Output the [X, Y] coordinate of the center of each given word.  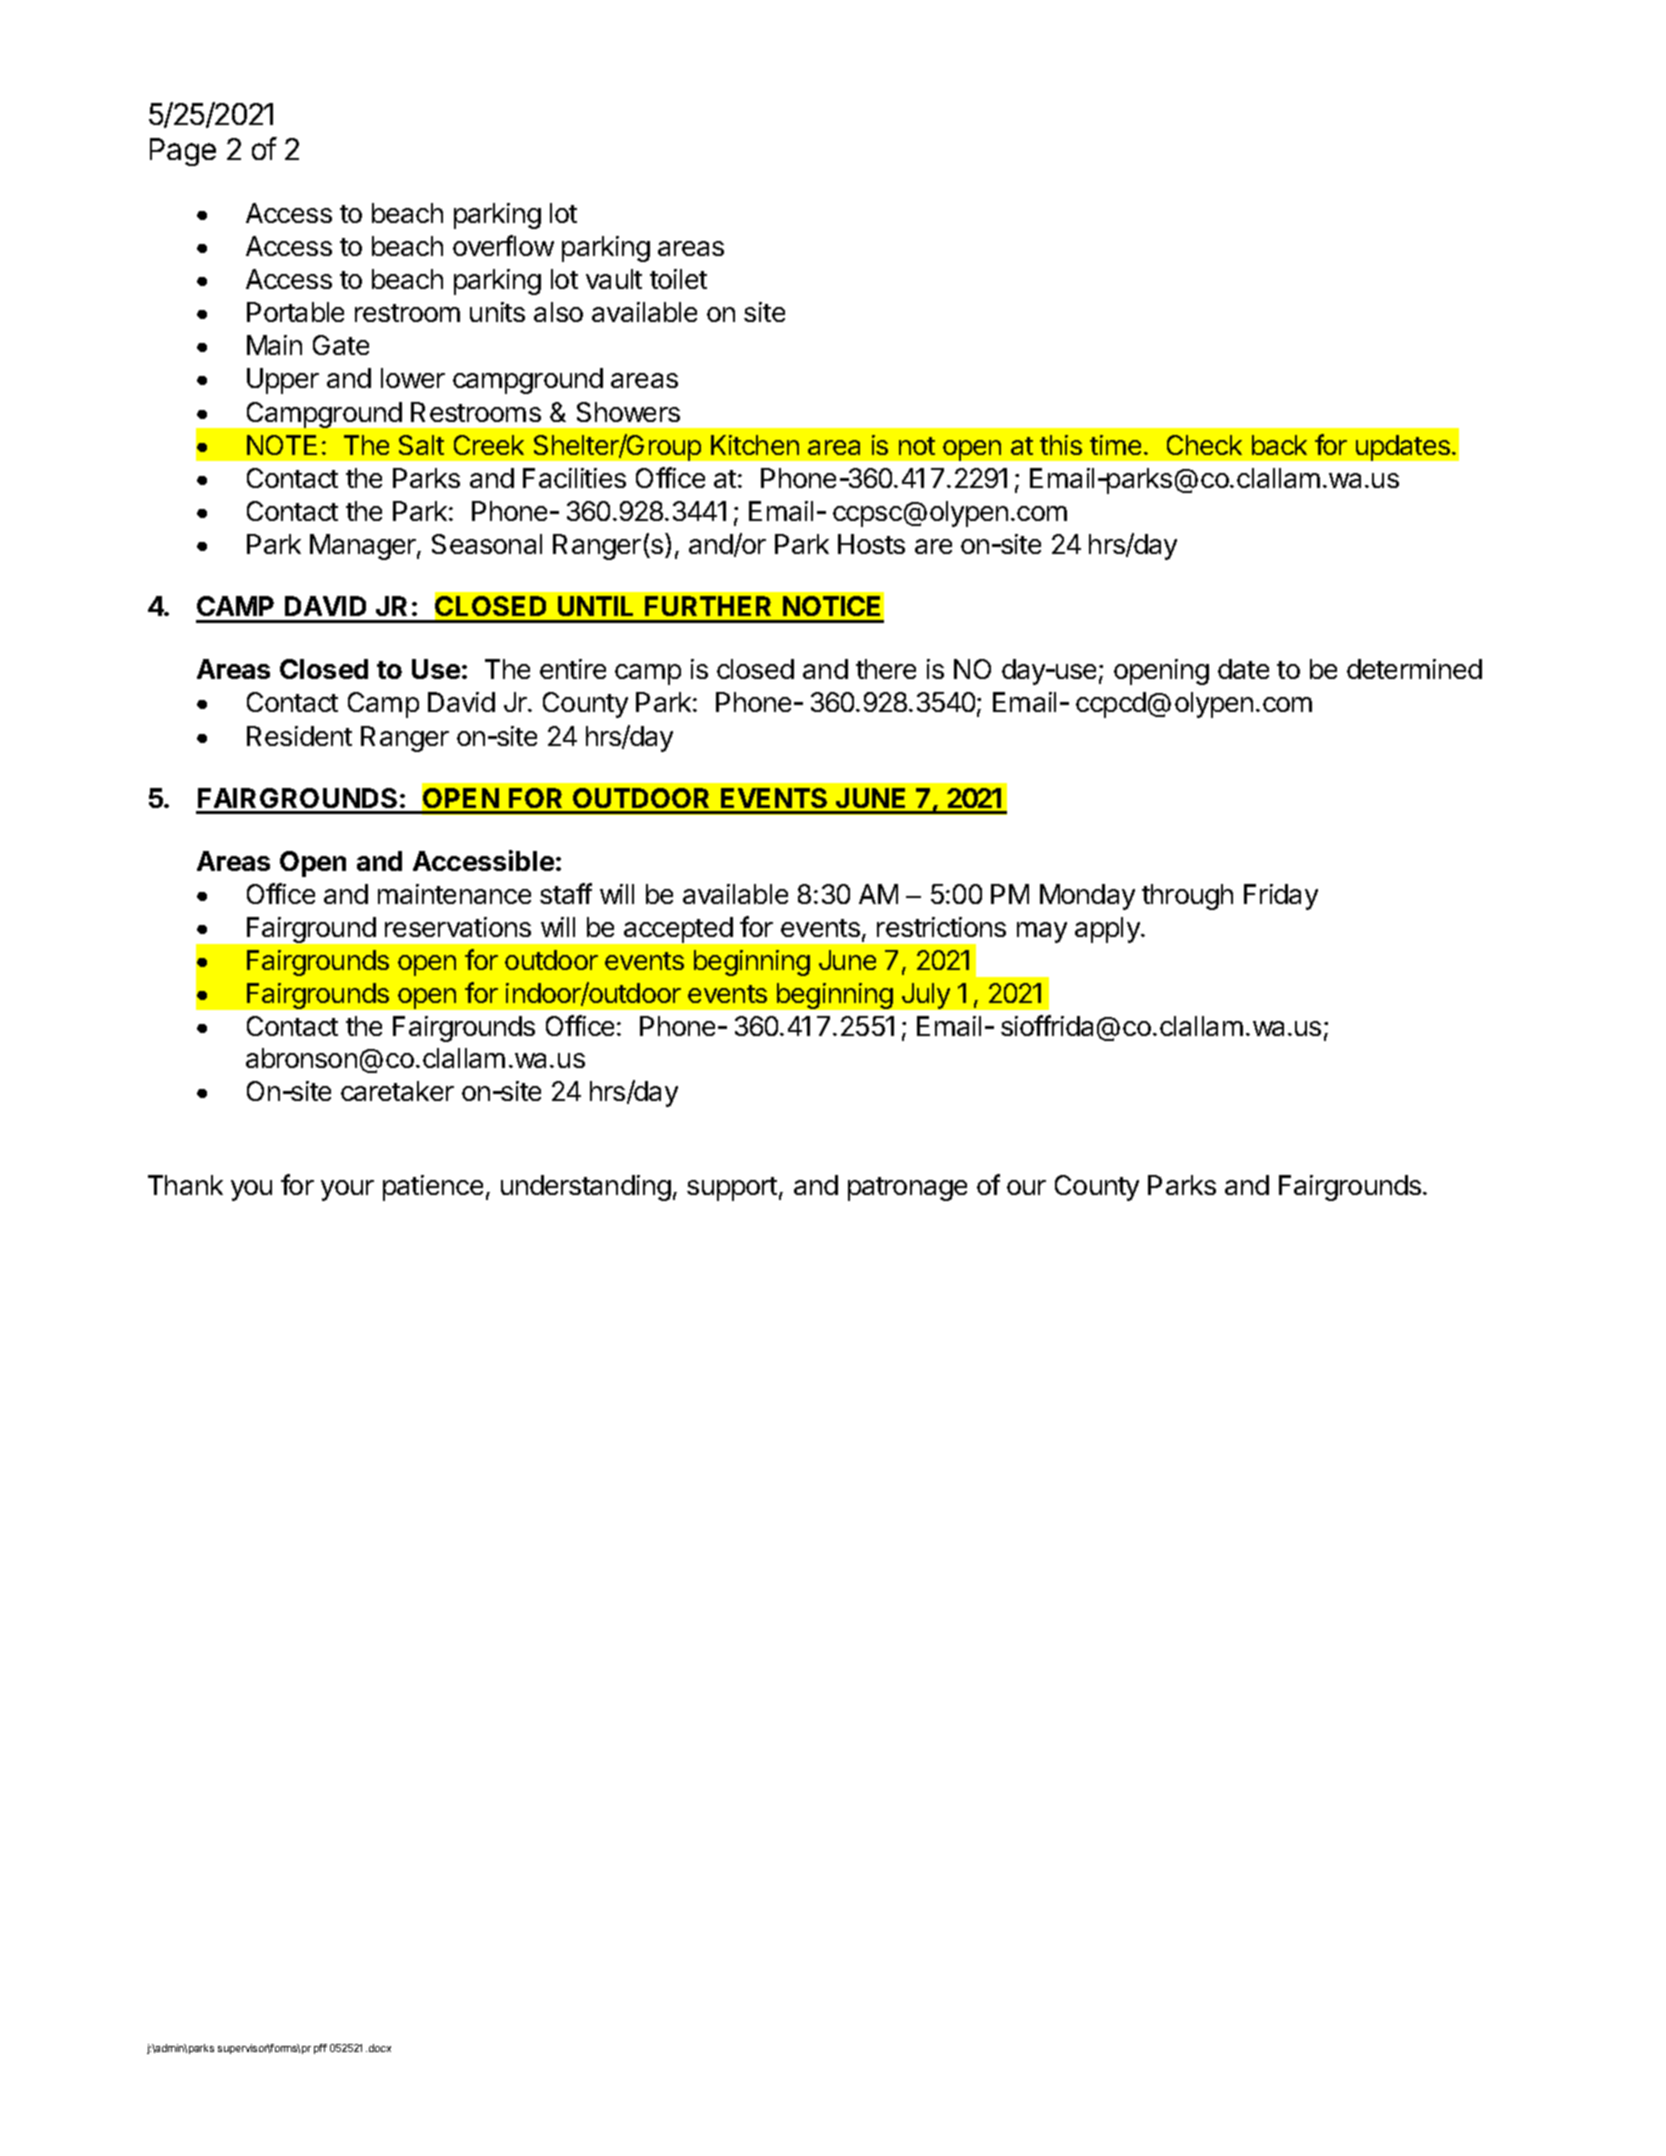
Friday [1281, 897]
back [1279, 445]
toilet [678, 279]
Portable [295, 312]
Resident [299, 736]
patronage [907, 1189]
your [347, 1190]
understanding [586, 1188]
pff [320, 2049]
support [732, 1189]
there [886, 669]
